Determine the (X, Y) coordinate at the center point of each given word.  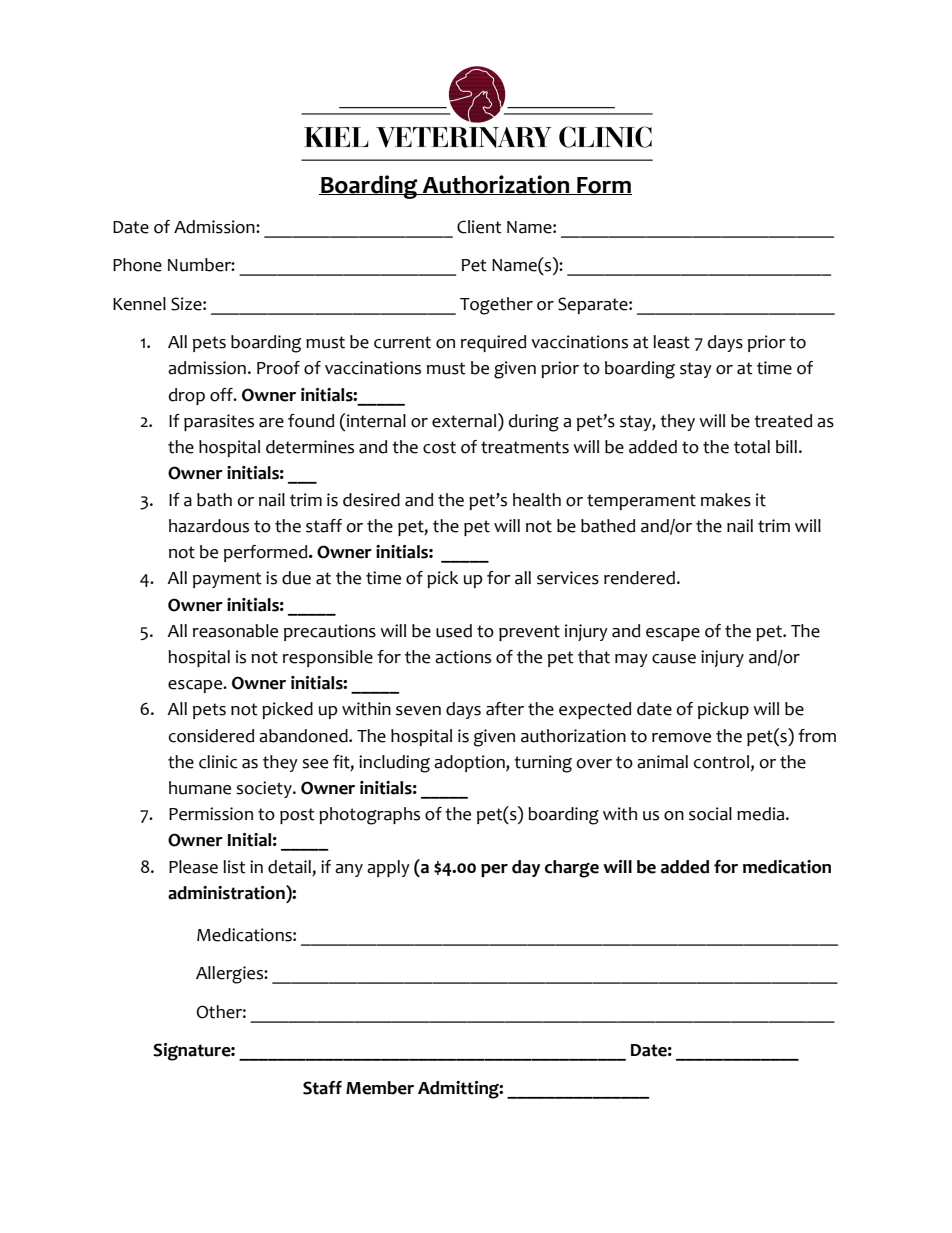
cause (674, 659)
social (710, 814)
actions (463, 657)
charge (572, 869)
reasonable (235, 631)
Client (479, 227)
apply (388, 868)
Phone (137, 265)
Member (380, 1088)
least (671, 342)
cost (439, 447)
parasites (219, 422)
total (752, 447)
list (234, 867)
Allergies (230, 975)
